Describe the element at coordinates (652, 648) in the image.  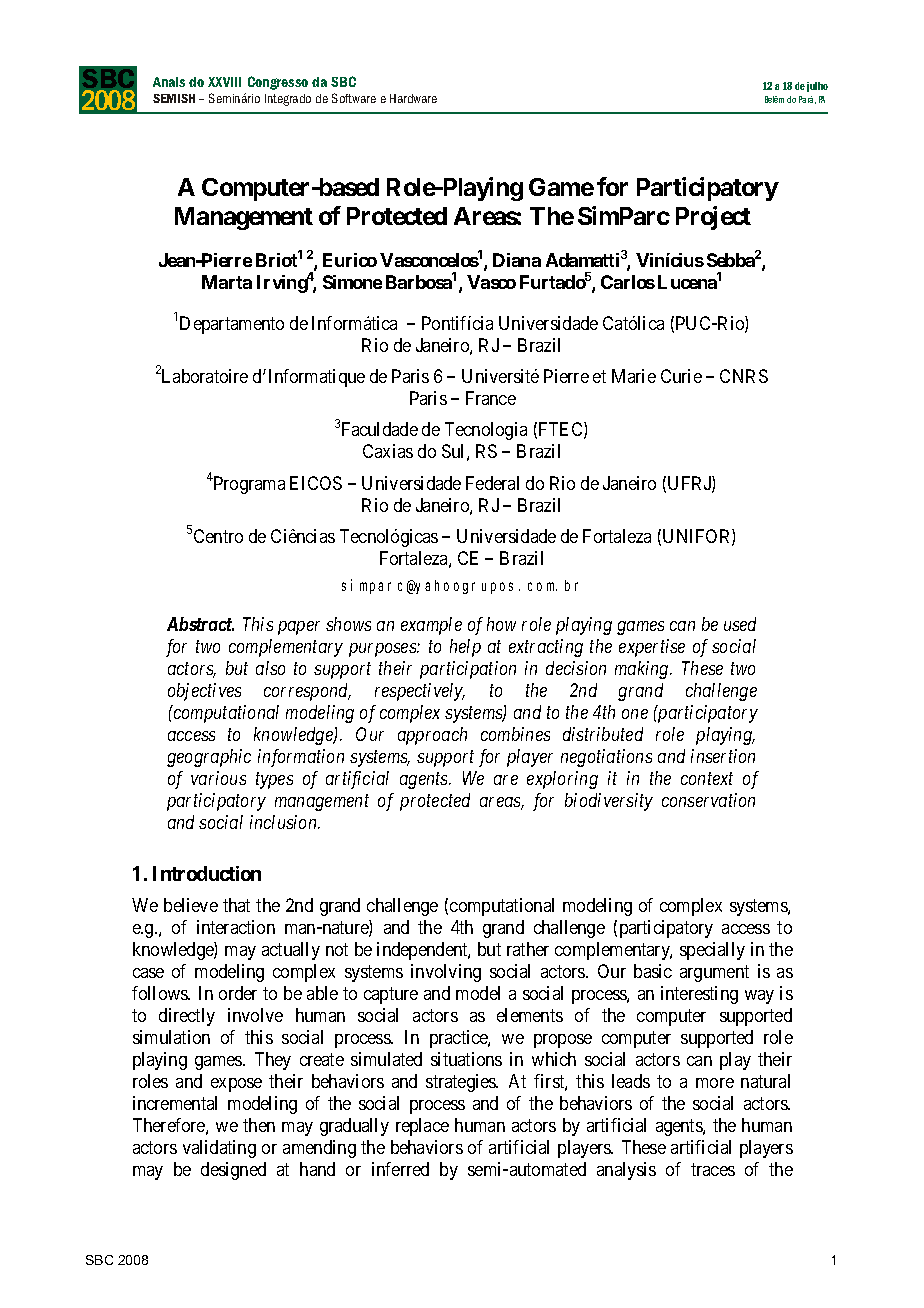
I see `expertise` at that location.
